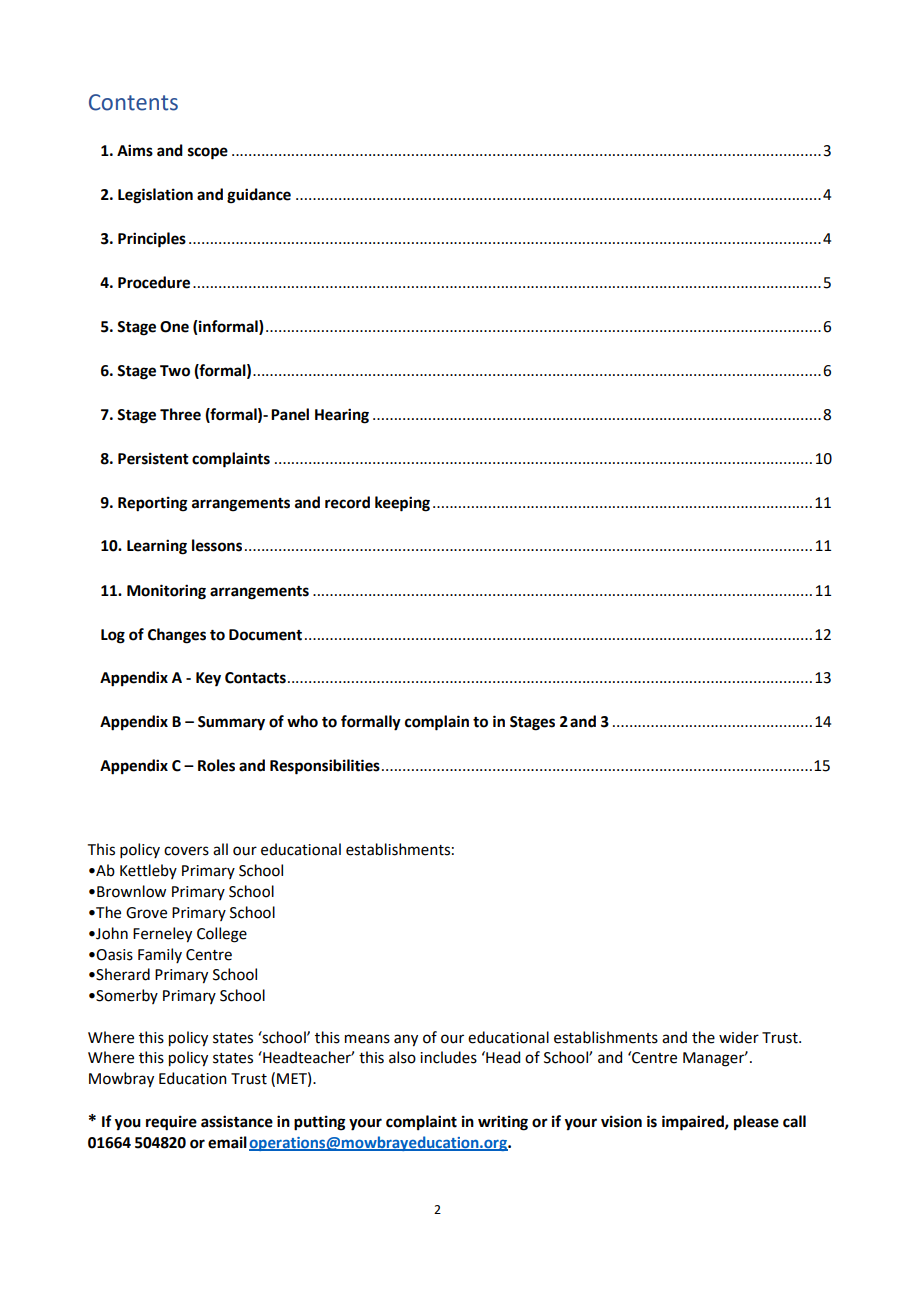 Image resolution: width=924 pixels, height=1307 pixels. I want to click on Summary, so click(231, 723).
